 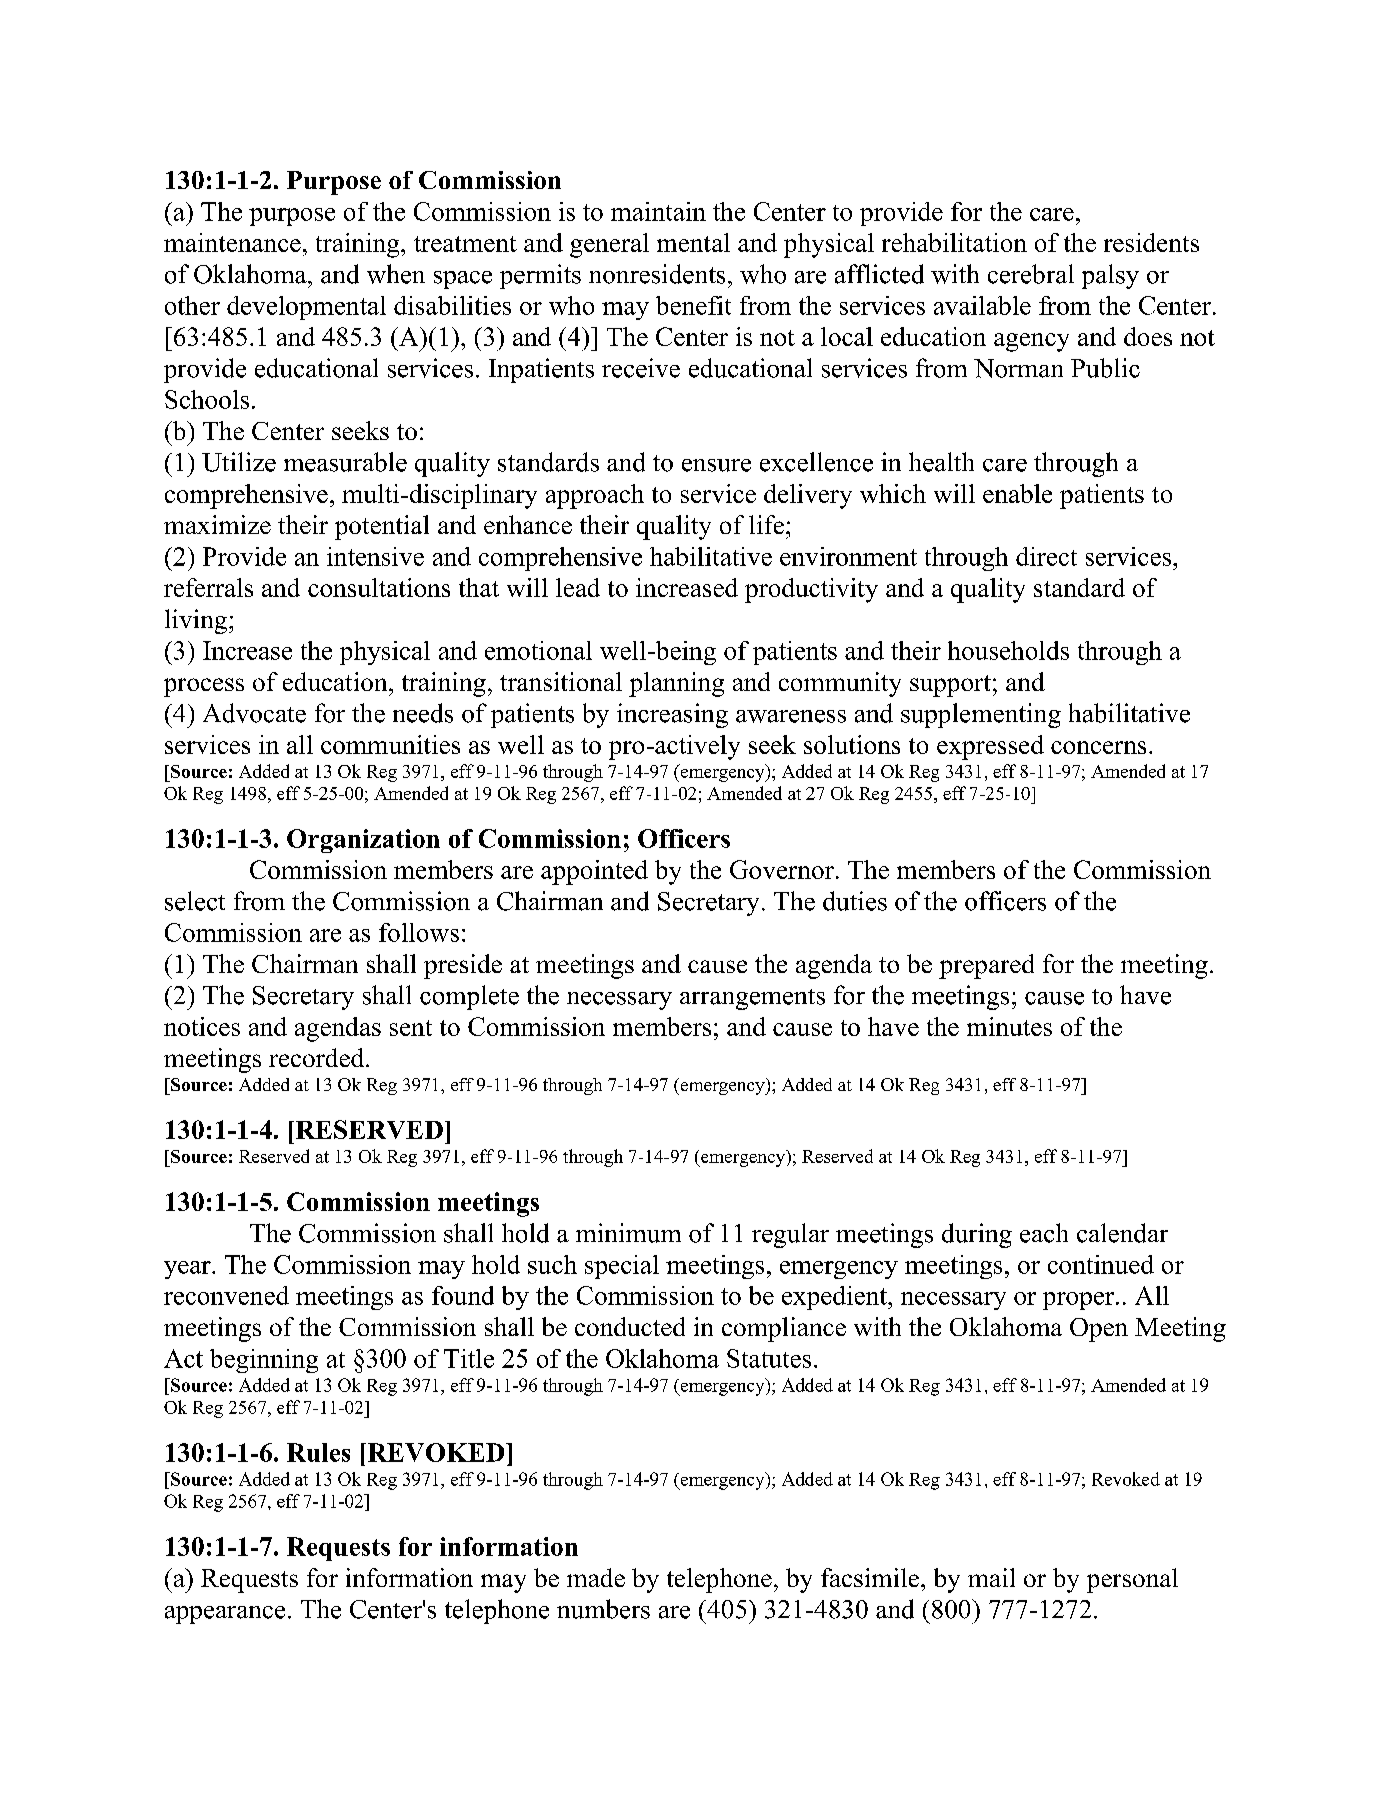 I want to click on made, so click(x=596, y=1577).
